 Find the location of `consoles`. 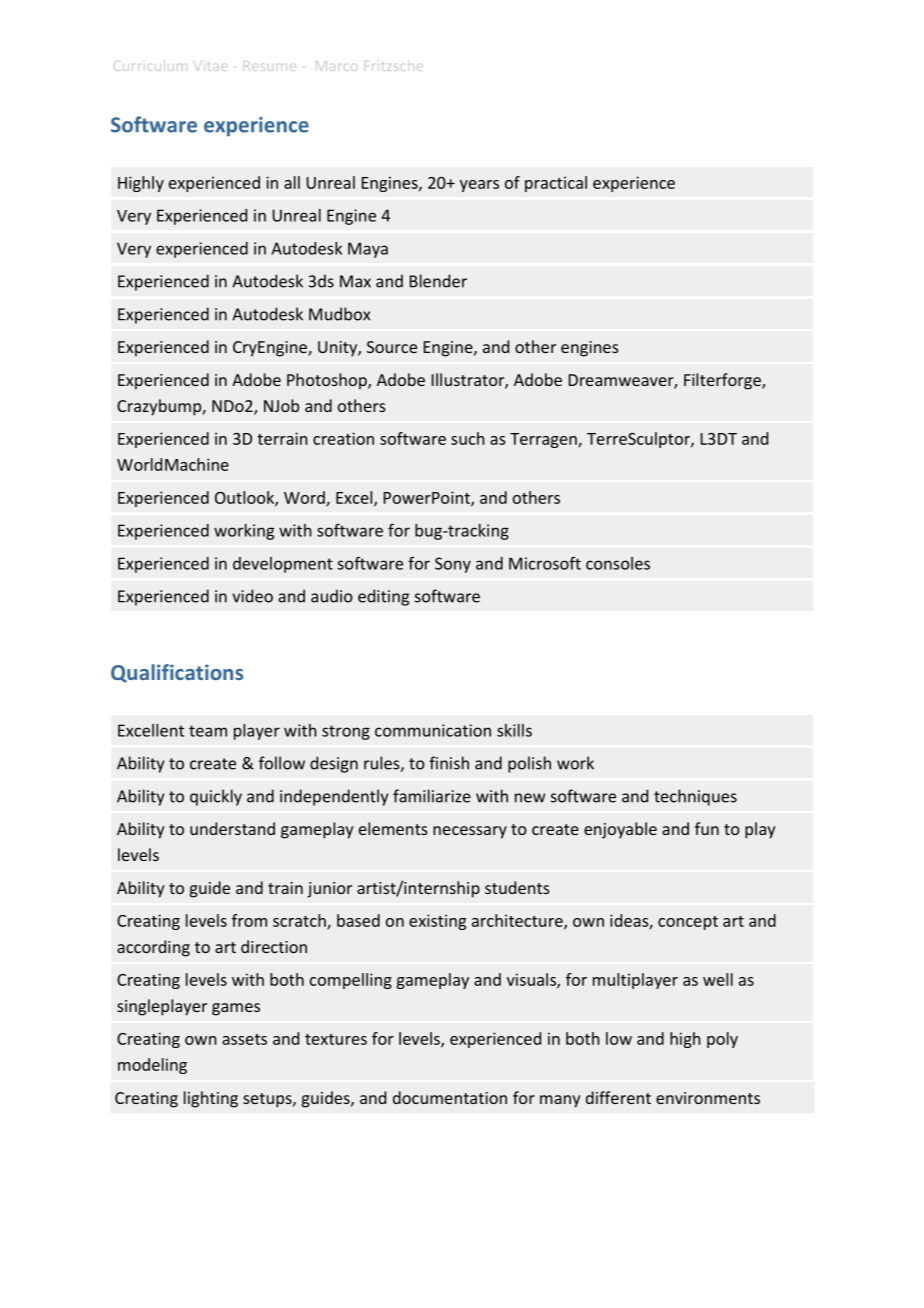

consoles is located at coordinates (618, 563).
